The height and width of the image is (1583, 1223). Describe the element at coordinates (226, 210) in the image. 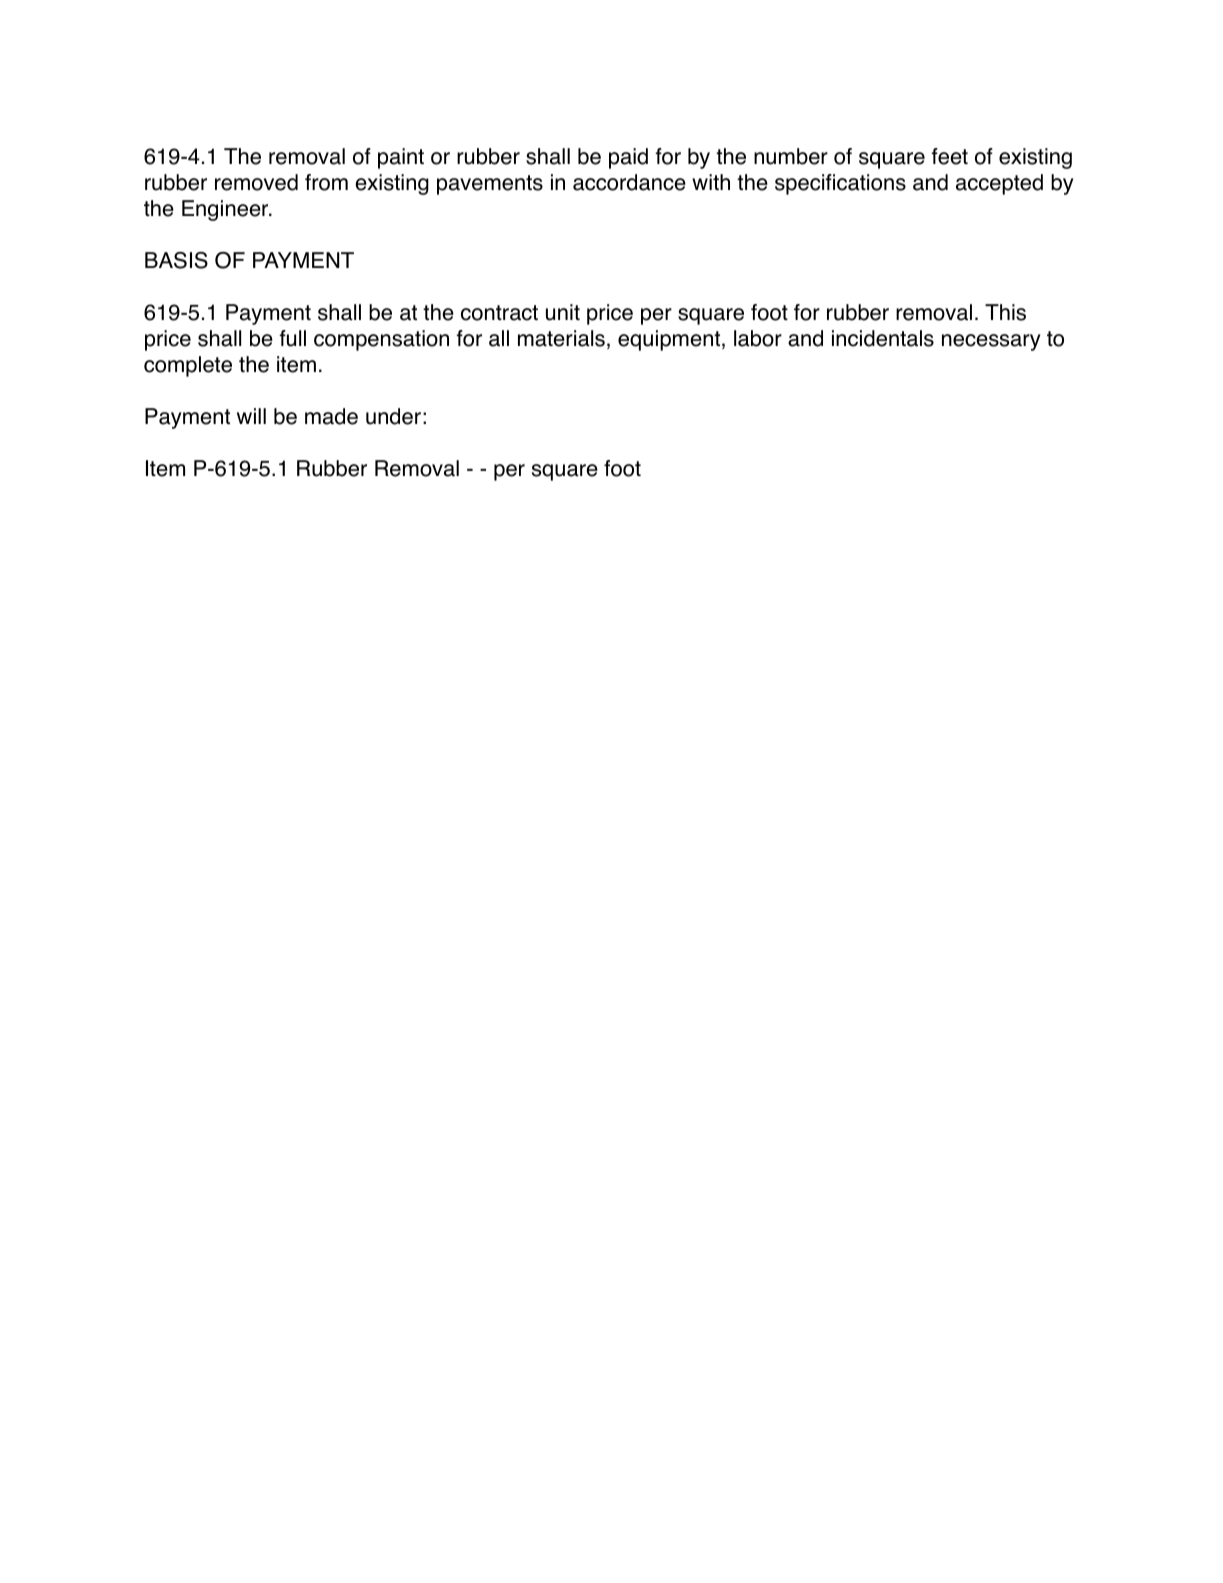

I see `Engineer` at that location.
